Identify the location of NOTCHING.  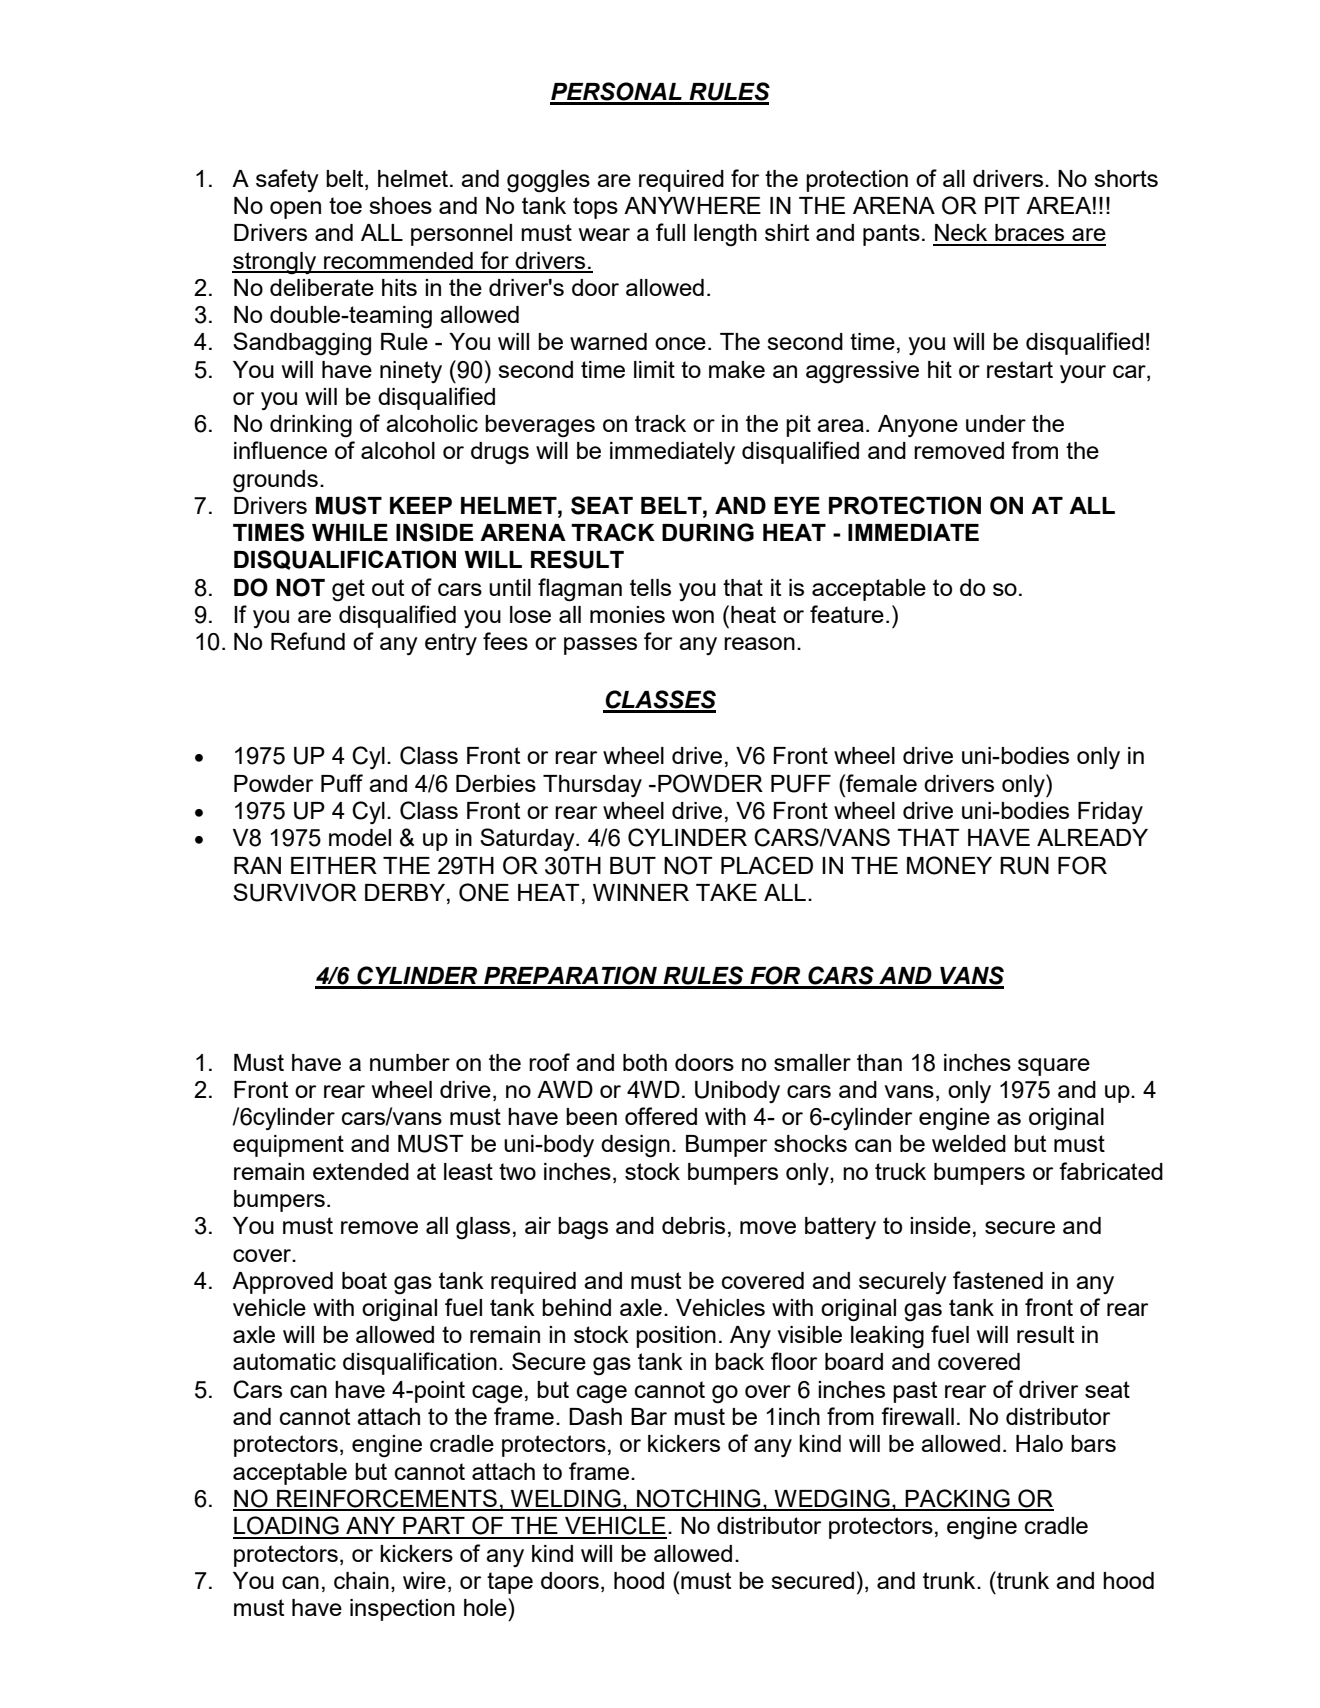
(699, 1499).
